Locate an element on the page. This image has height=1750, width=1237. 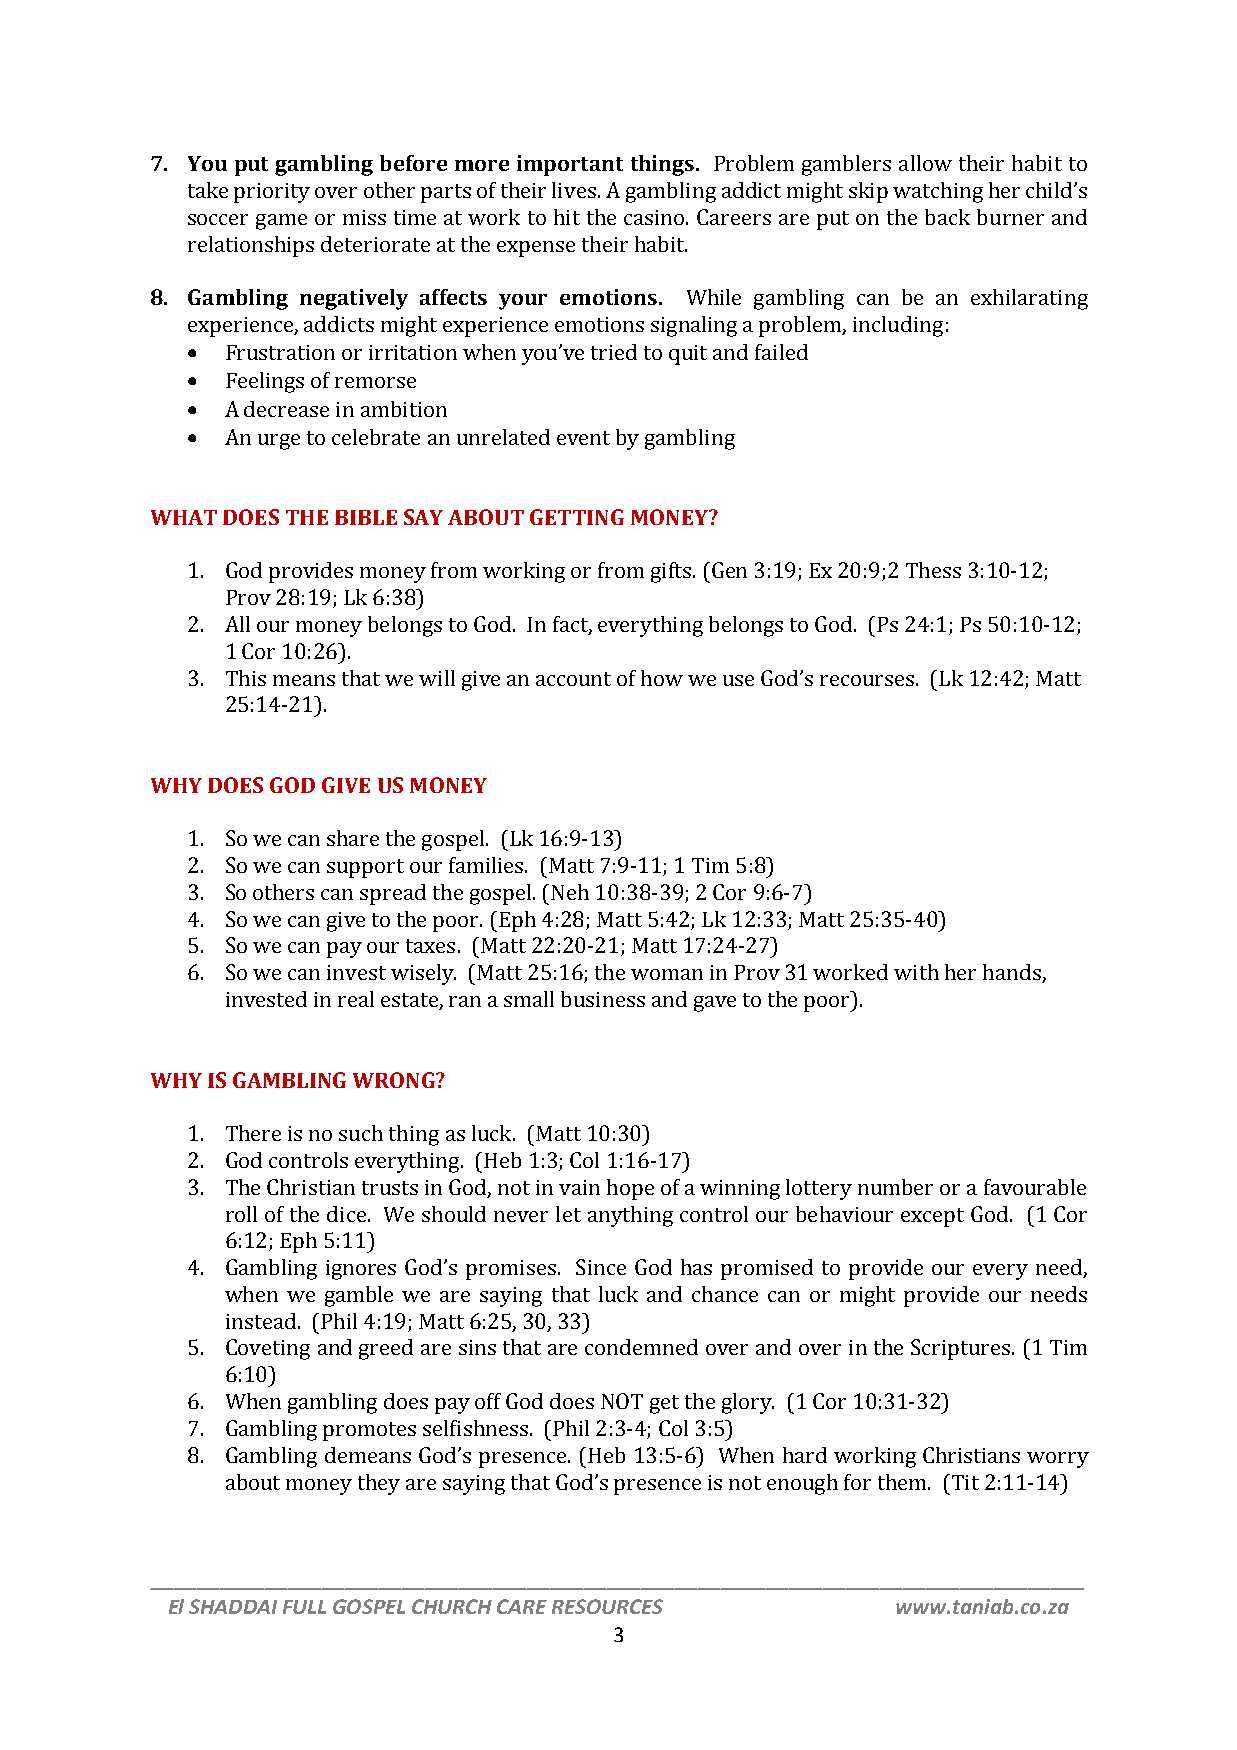
casino is located at coordinates (655, 217).
